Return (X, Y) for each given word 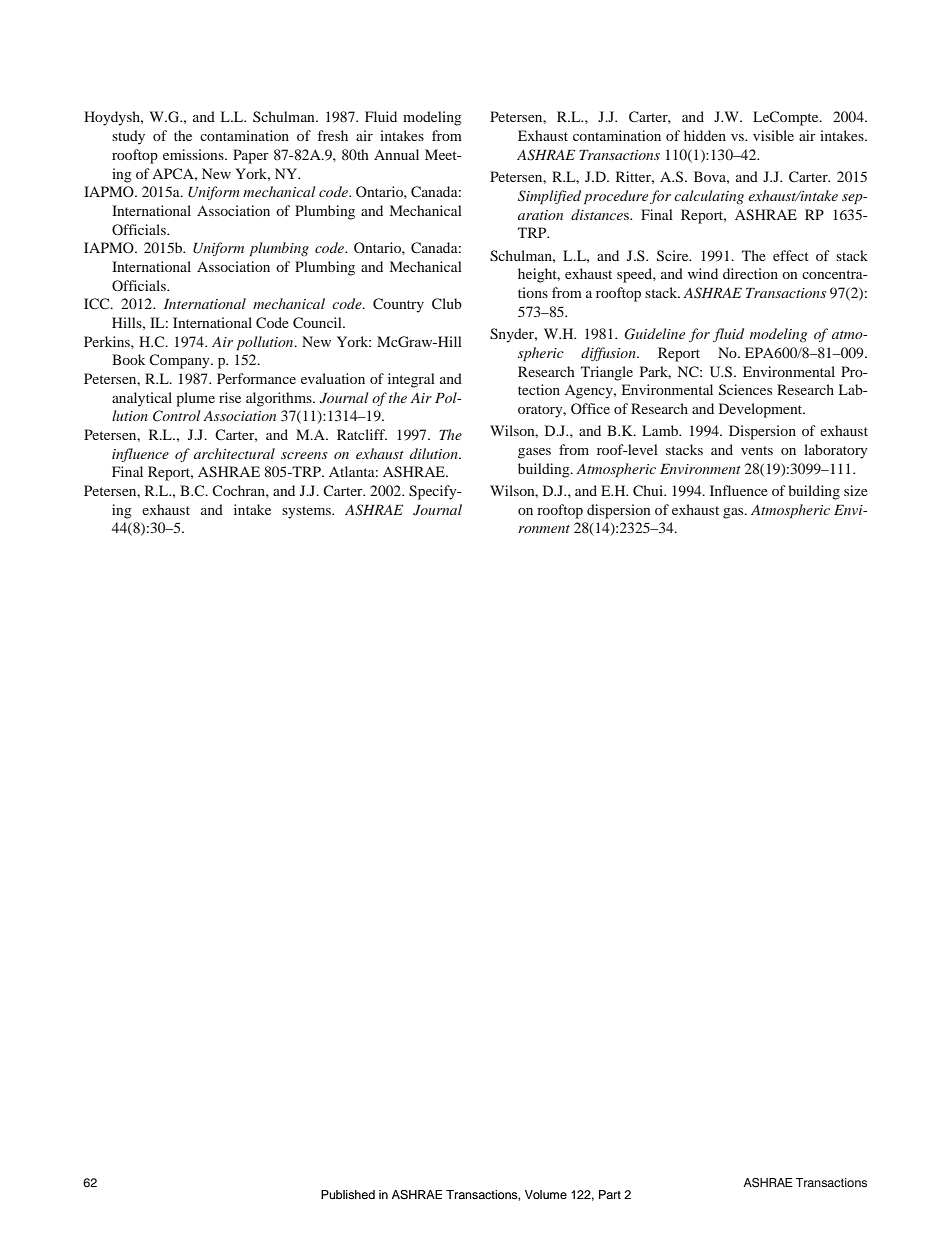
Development (762, 410)
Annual (396, 154)
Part (610, 1194)
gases (534, 453)
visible (773, 135)
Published (348, 1194)
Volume (546, 1194)
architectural (234, 453)
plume (195, 399)
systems (307, 512)
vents (757, 450)
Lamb (661, 430)
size (856, 490)
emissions (194, 154)
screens (304, 455)
